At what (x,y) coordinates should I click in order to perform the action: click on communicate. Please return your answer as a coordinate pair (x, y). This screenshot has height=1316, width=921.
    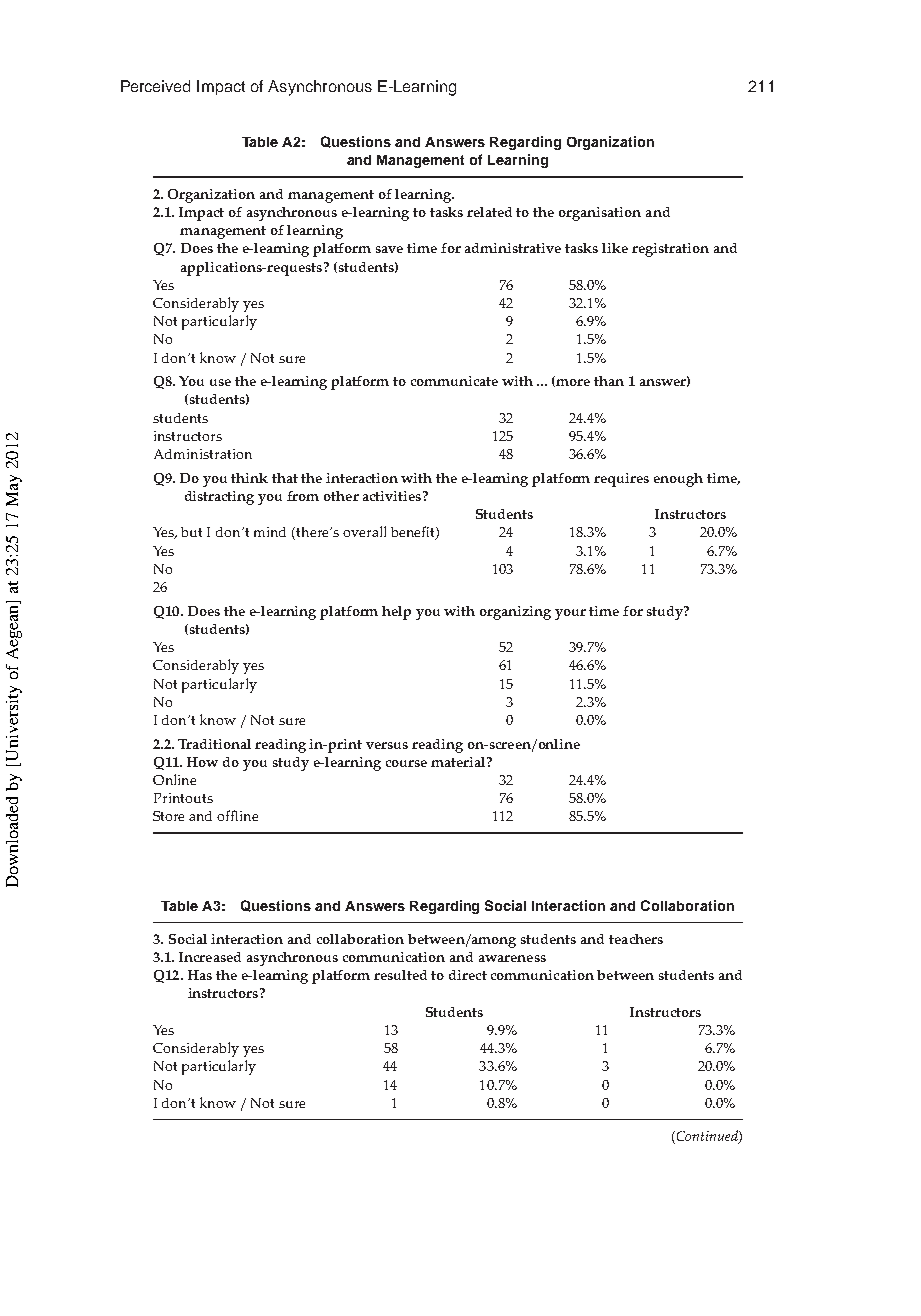
    Looking at the image, I should click on (454, 381).
